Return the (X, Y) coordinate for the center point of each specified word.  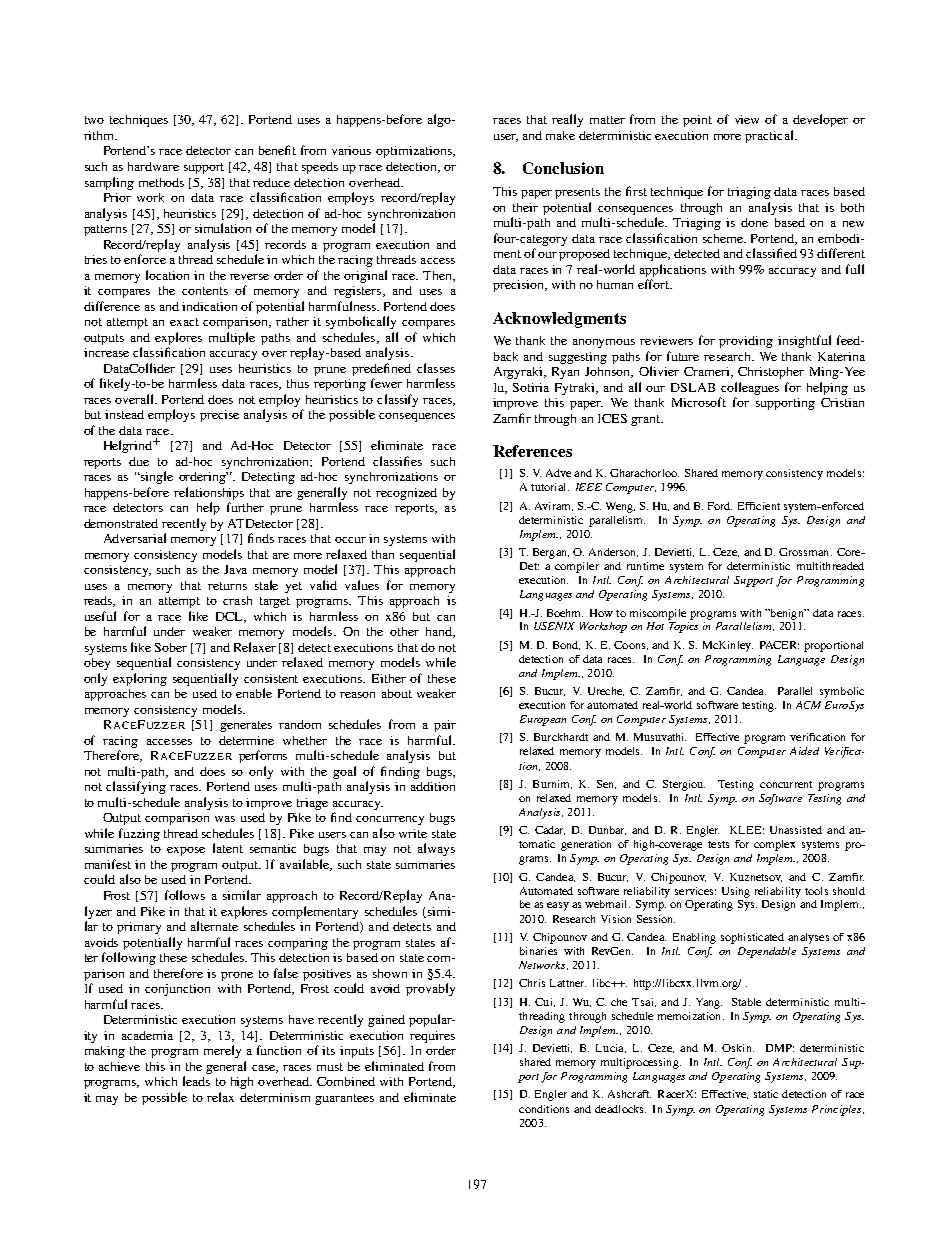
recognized (406, 494)
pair (445, 726)
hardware (153, 166)
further (245, 507)
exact (184, 322)
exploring (140, 679)
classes (436, 368)
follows (185, 895)
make (560, 135)
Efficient (759, 506)
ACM (808, 705)
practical (770, 136)
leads (196, 1081)
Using (736, 892)
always (436, 849)
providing (746, 342)
